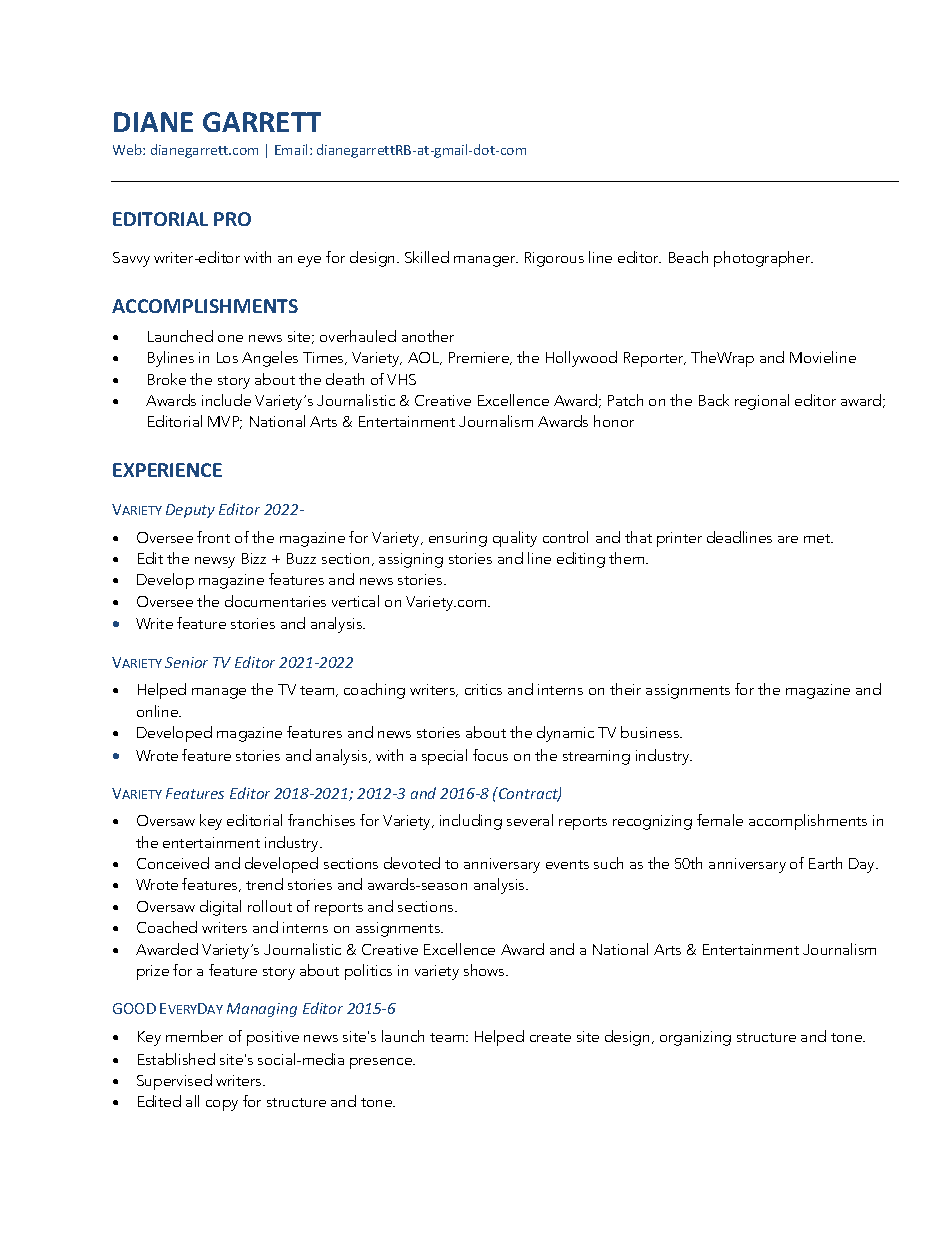  What do you see at coordinates (720, 820) in the image?
I see `female` at bounding box center [720, 820].
